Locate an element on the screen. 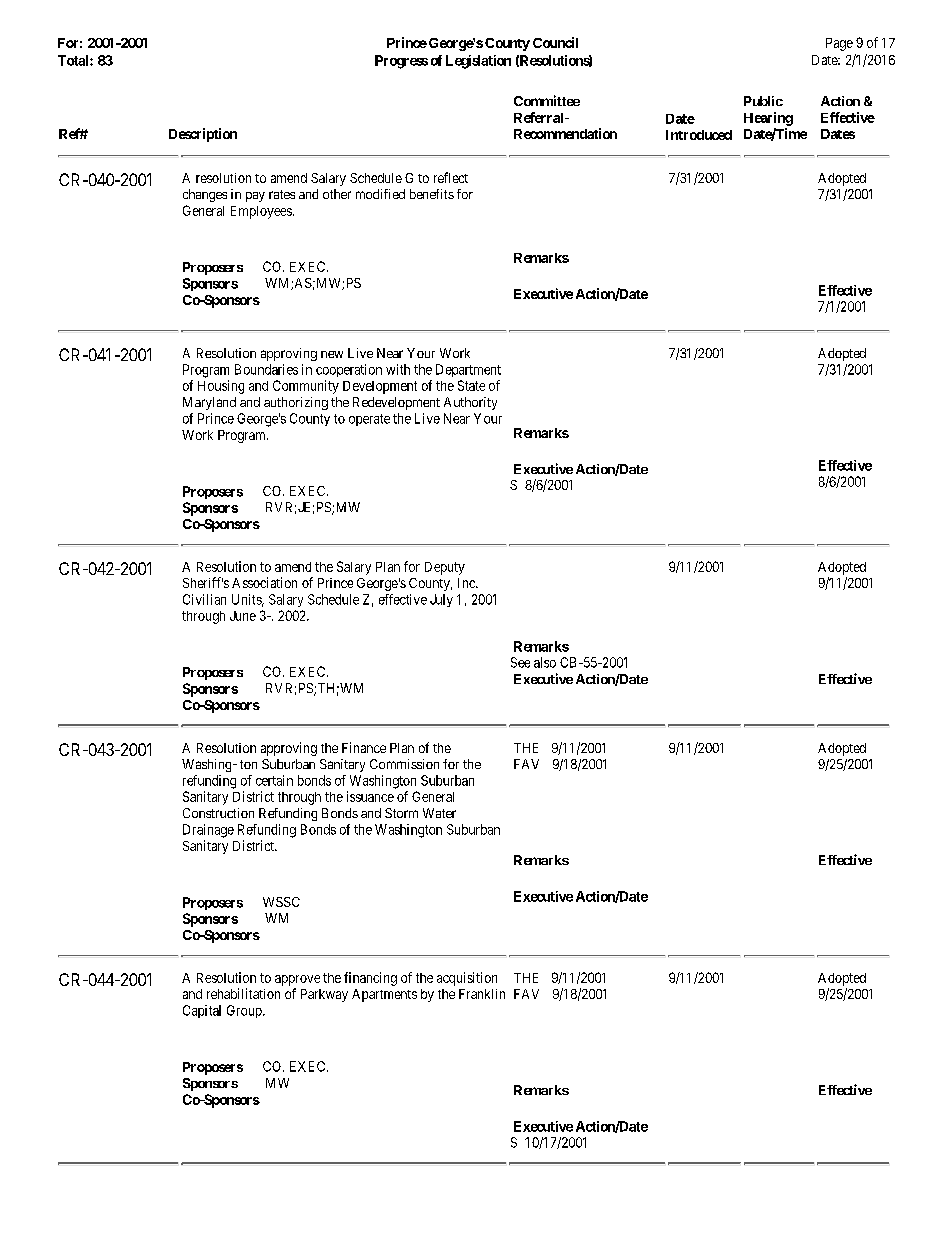 Image resolution: width=952 pixels, height=1233 pixels. State is located at coordinates (471, 385).
